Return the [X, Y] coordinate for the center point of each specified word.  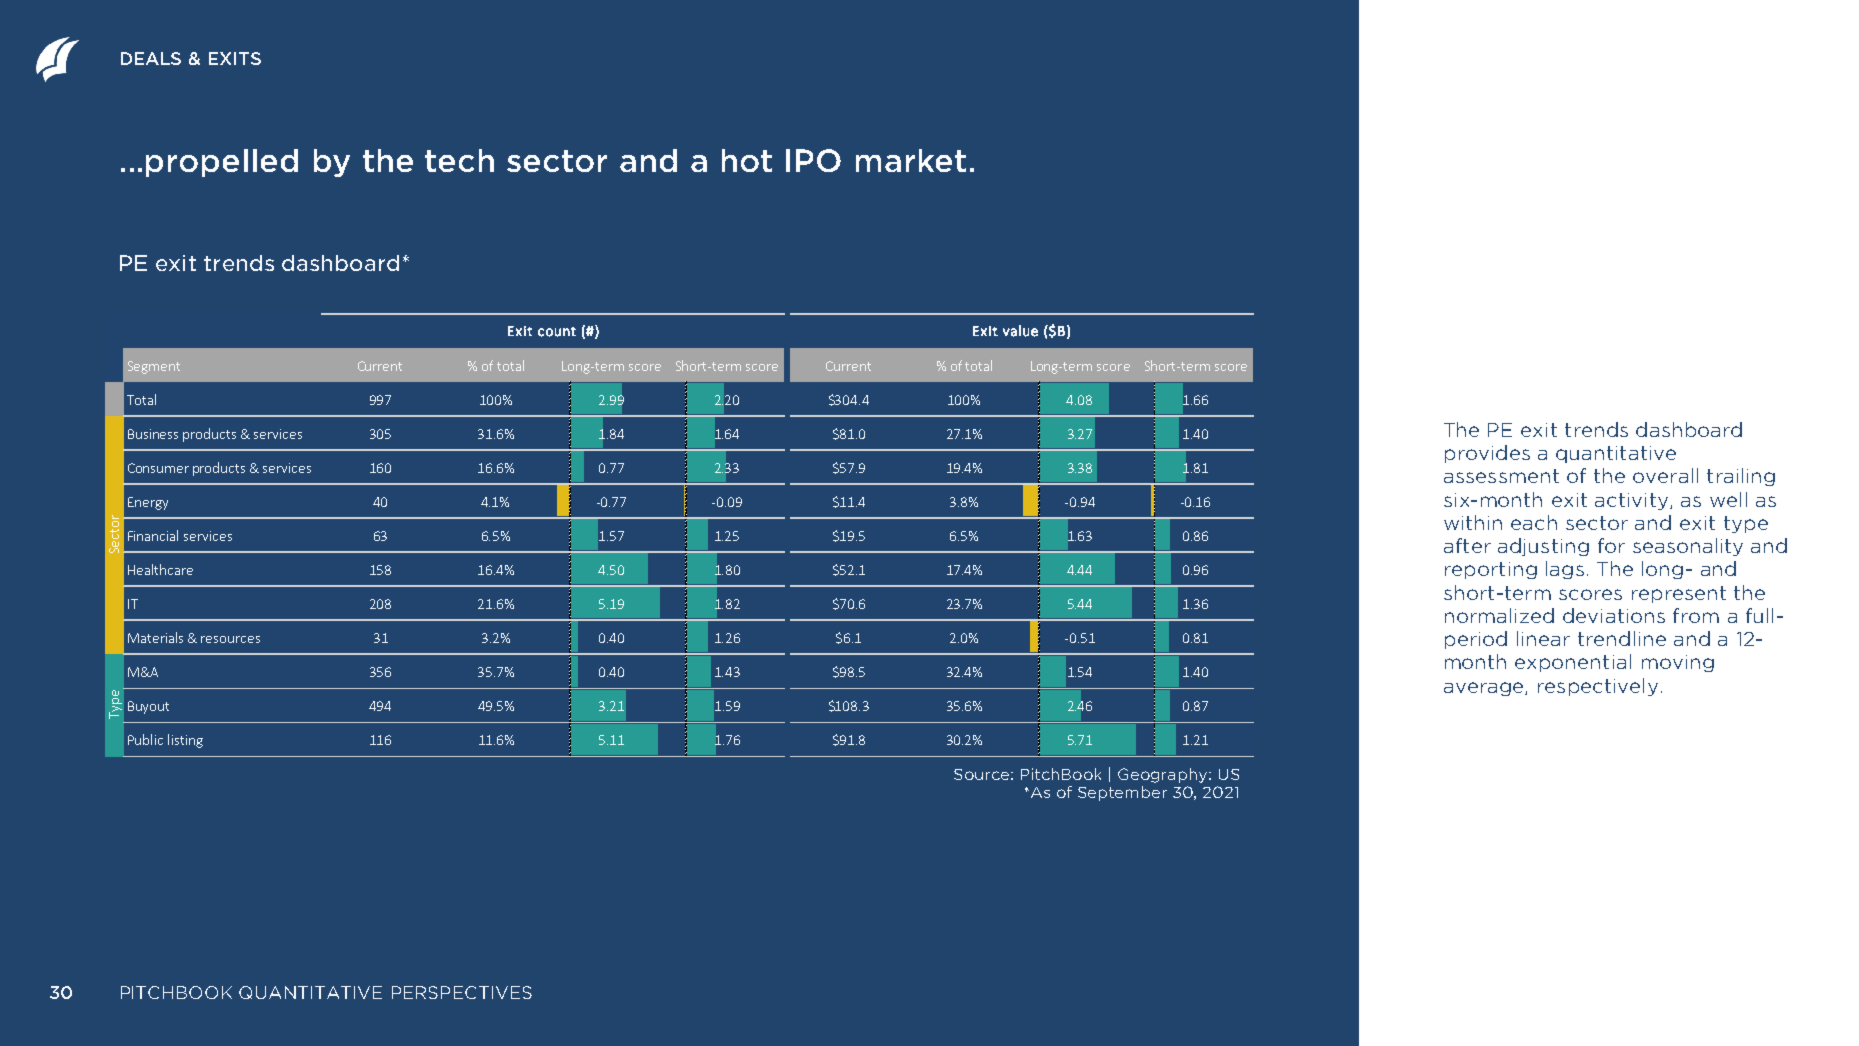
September [1122, 793]
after [1467, 545]
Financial [153, 535]
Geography [1164, 775]
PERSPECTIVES [462, 992]
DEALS [151, 58]
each [1534, 522]
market [911, 160]
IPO [813, 160]
